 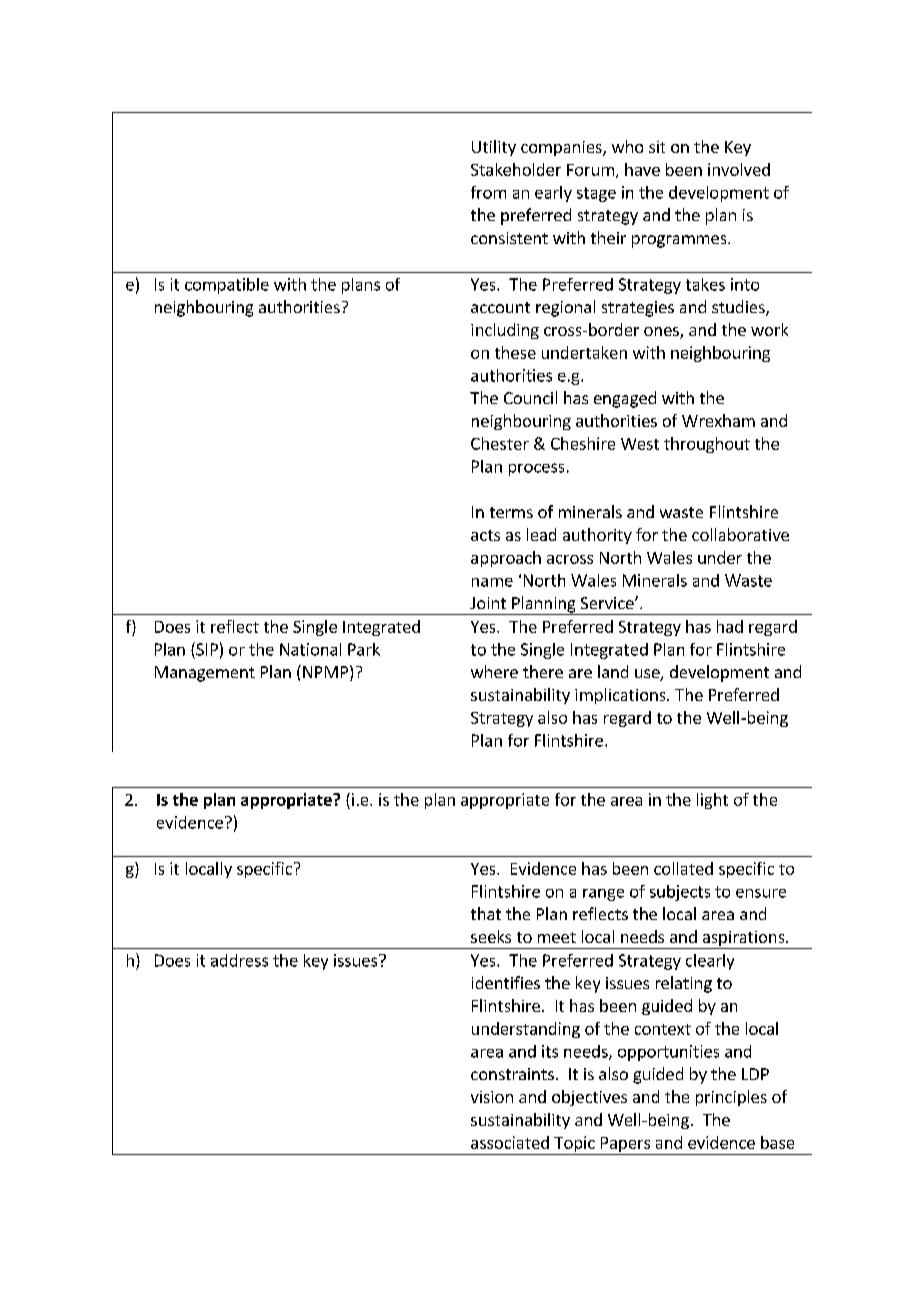 What do you see at coordinates (239, 960) in the screenshot?
I see `address` at bounding box center [239, 960].
